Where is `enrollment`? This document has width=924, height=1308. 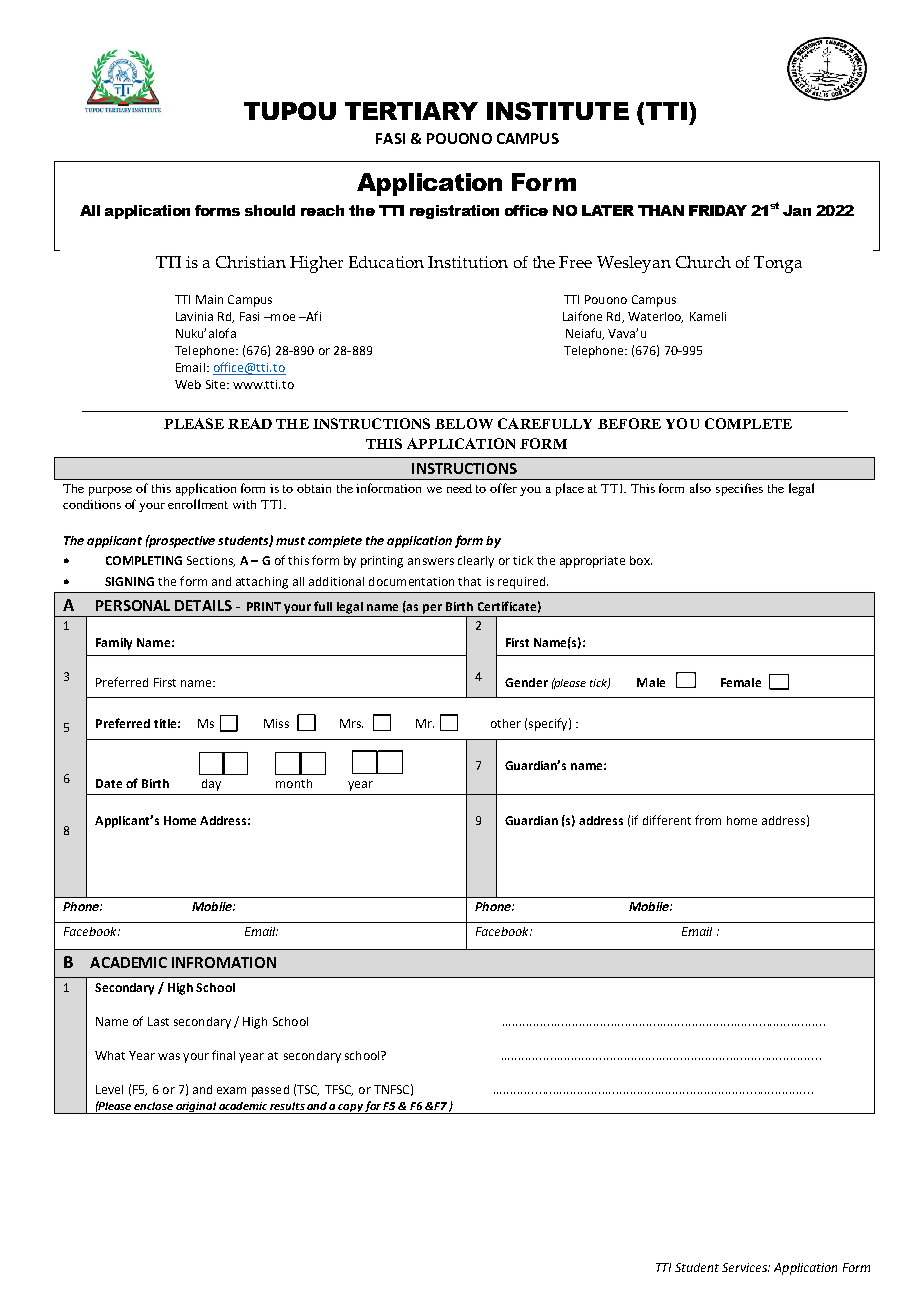
enrollment is located at coordinates (198, 504).
